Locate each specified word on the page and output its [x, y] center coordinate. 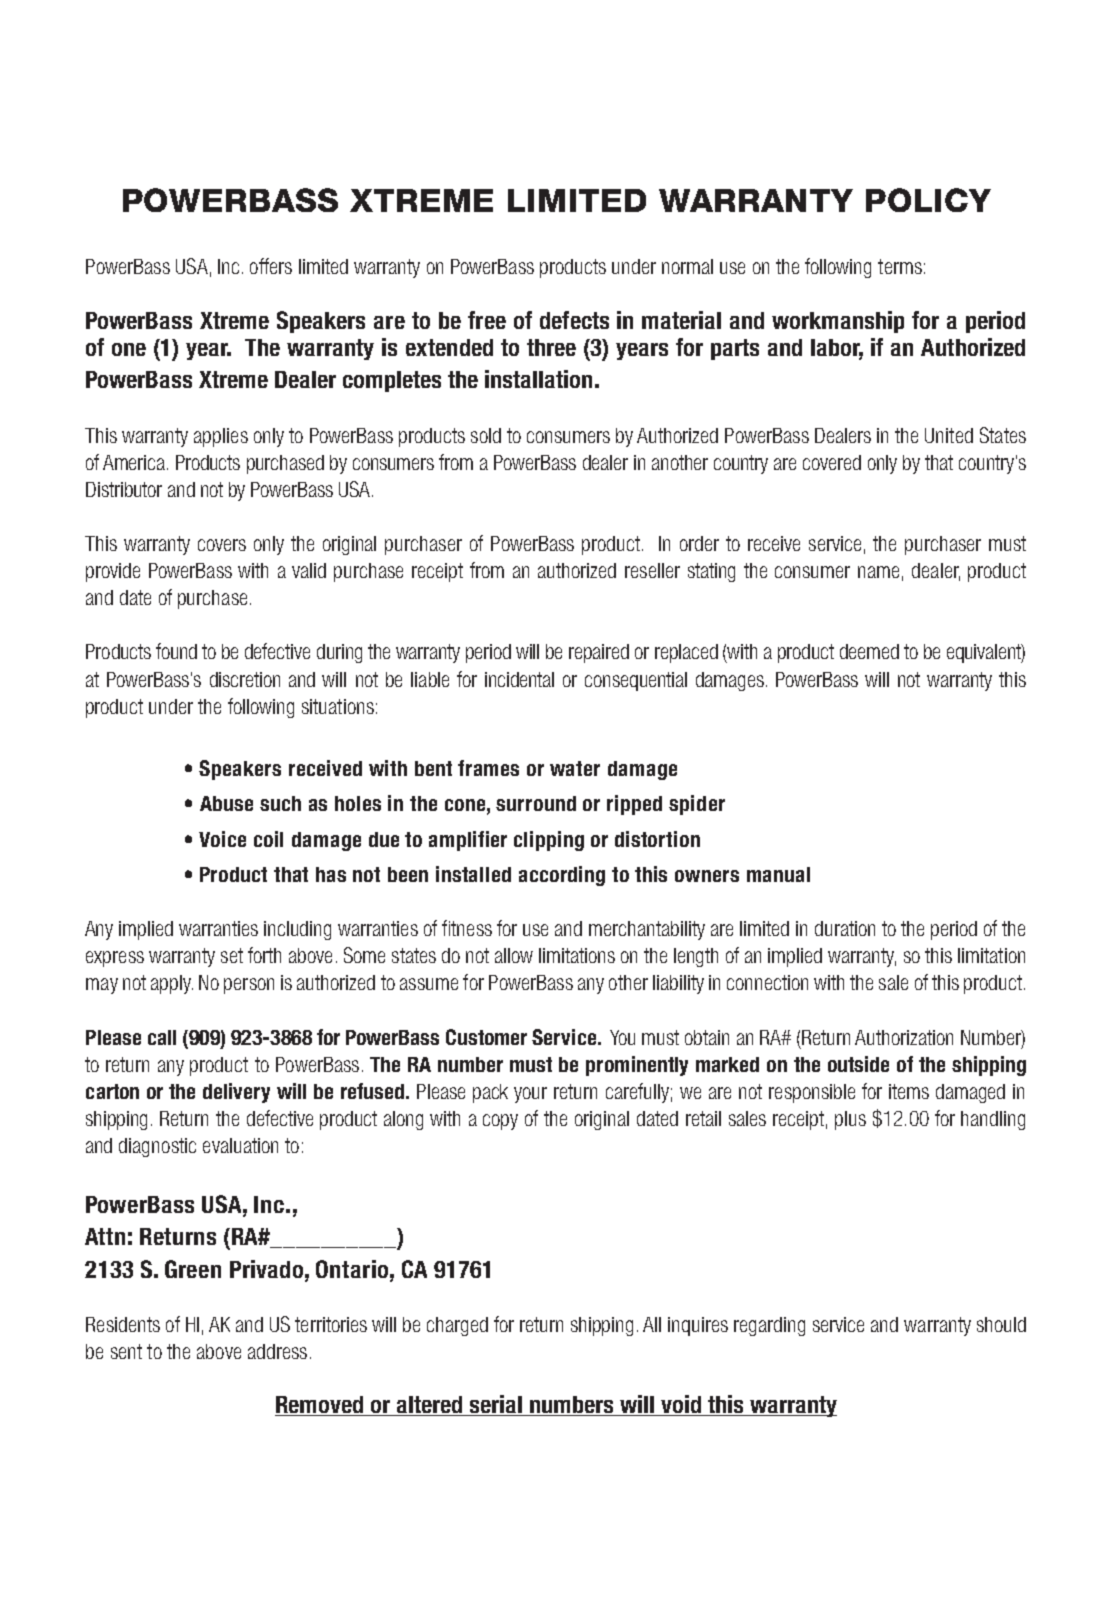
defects [574, 320]
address [277, 1351]
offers [271, 266]
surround [536, 803]
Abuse [226, 803]
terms [900, 266]
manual [778, 874]
